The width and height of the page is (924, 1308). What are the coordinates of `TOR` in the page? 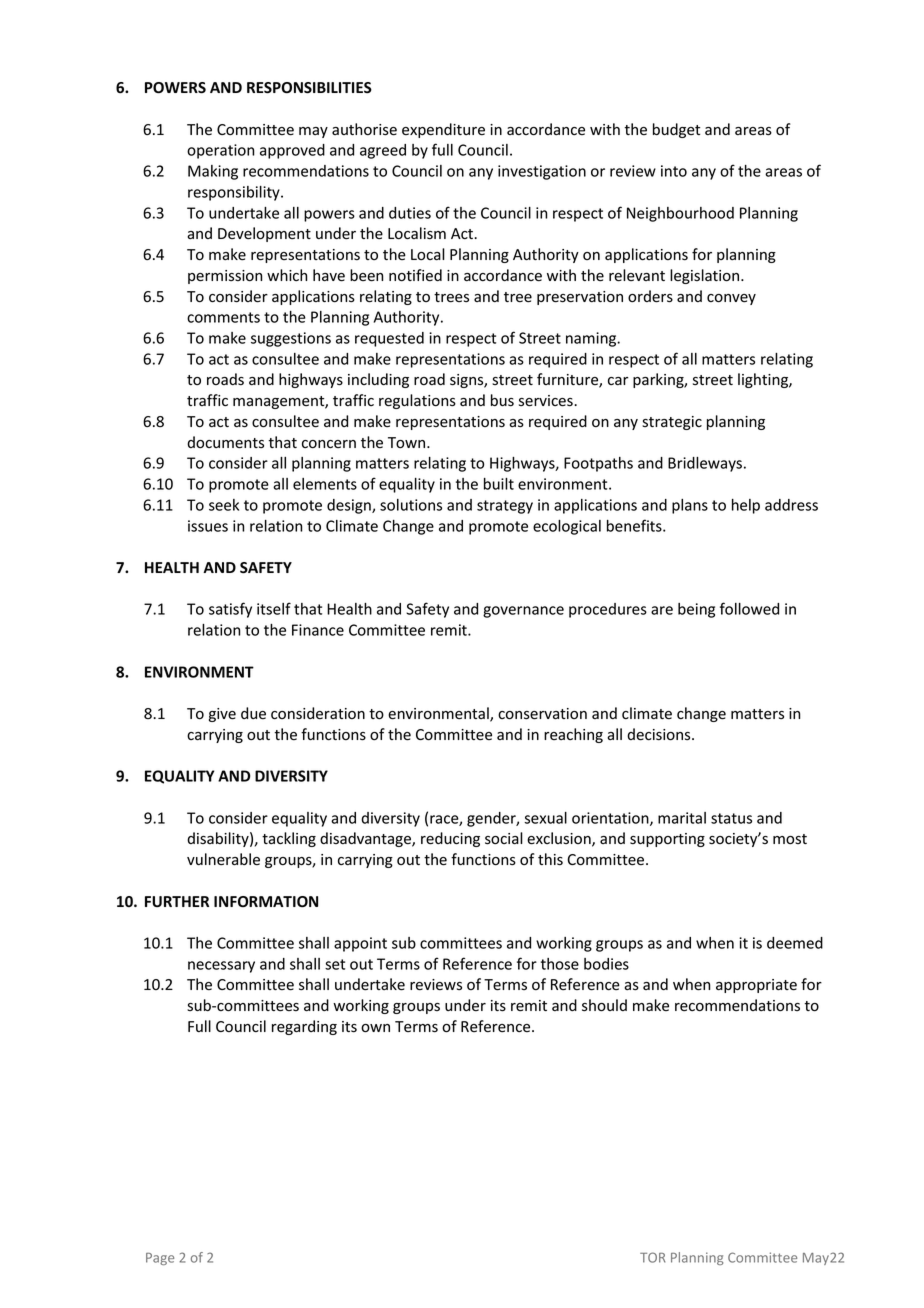 It's located at (652, 1257).
